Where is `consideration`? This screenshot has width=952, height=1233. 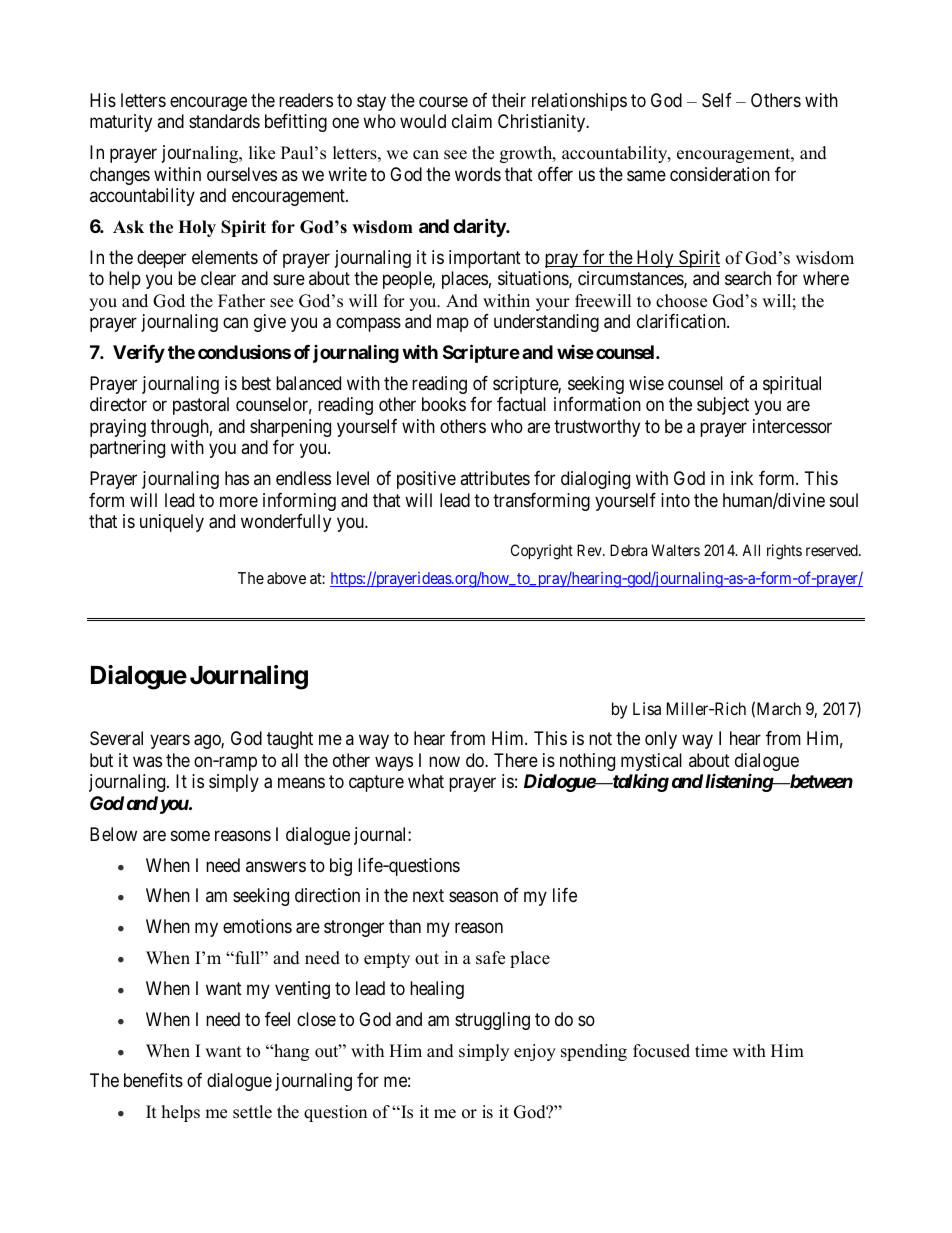
consideration is located at coordinates (720, 174).
